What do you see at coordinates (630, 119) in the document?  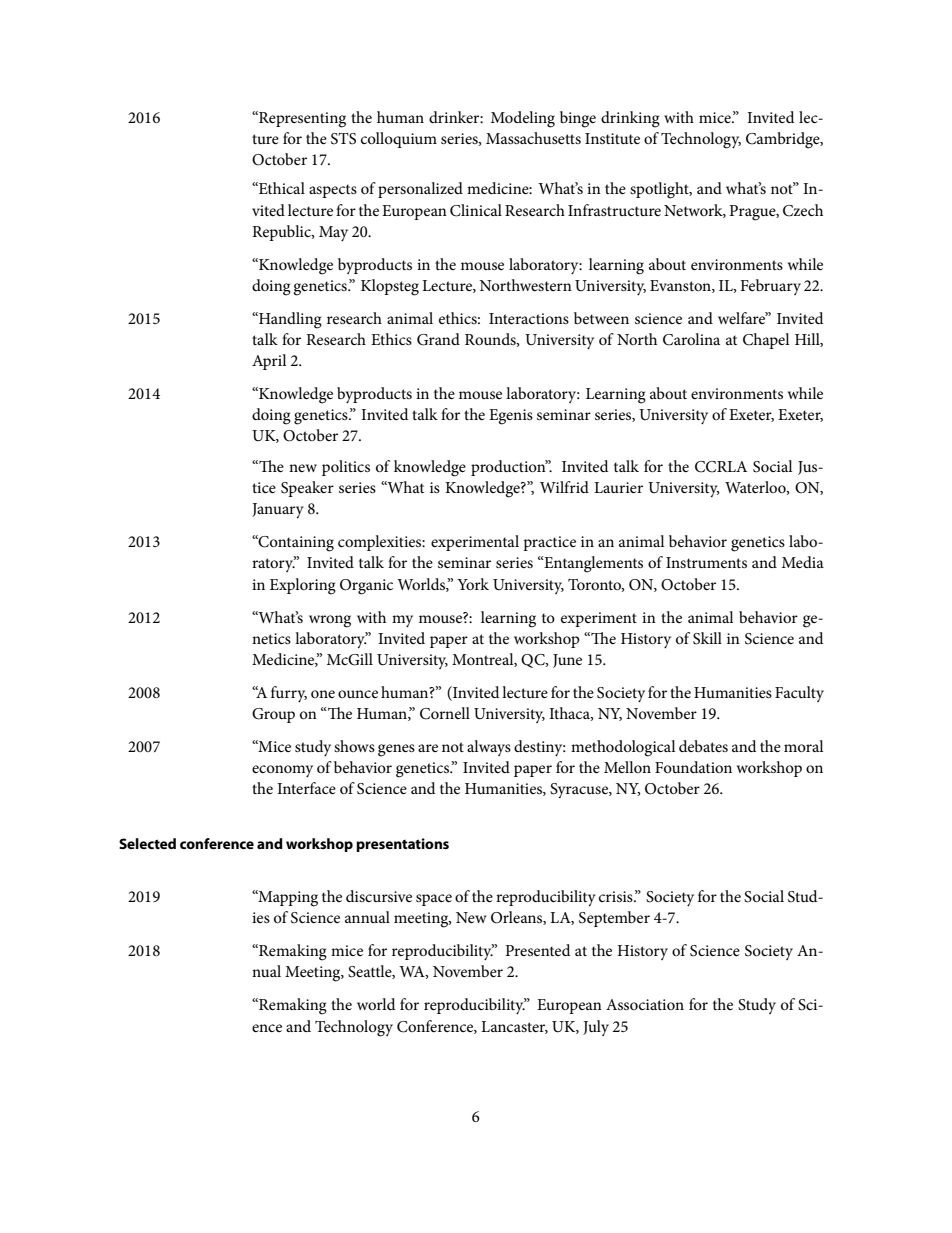 I see `drinking` at bounding box center [630, 119].
